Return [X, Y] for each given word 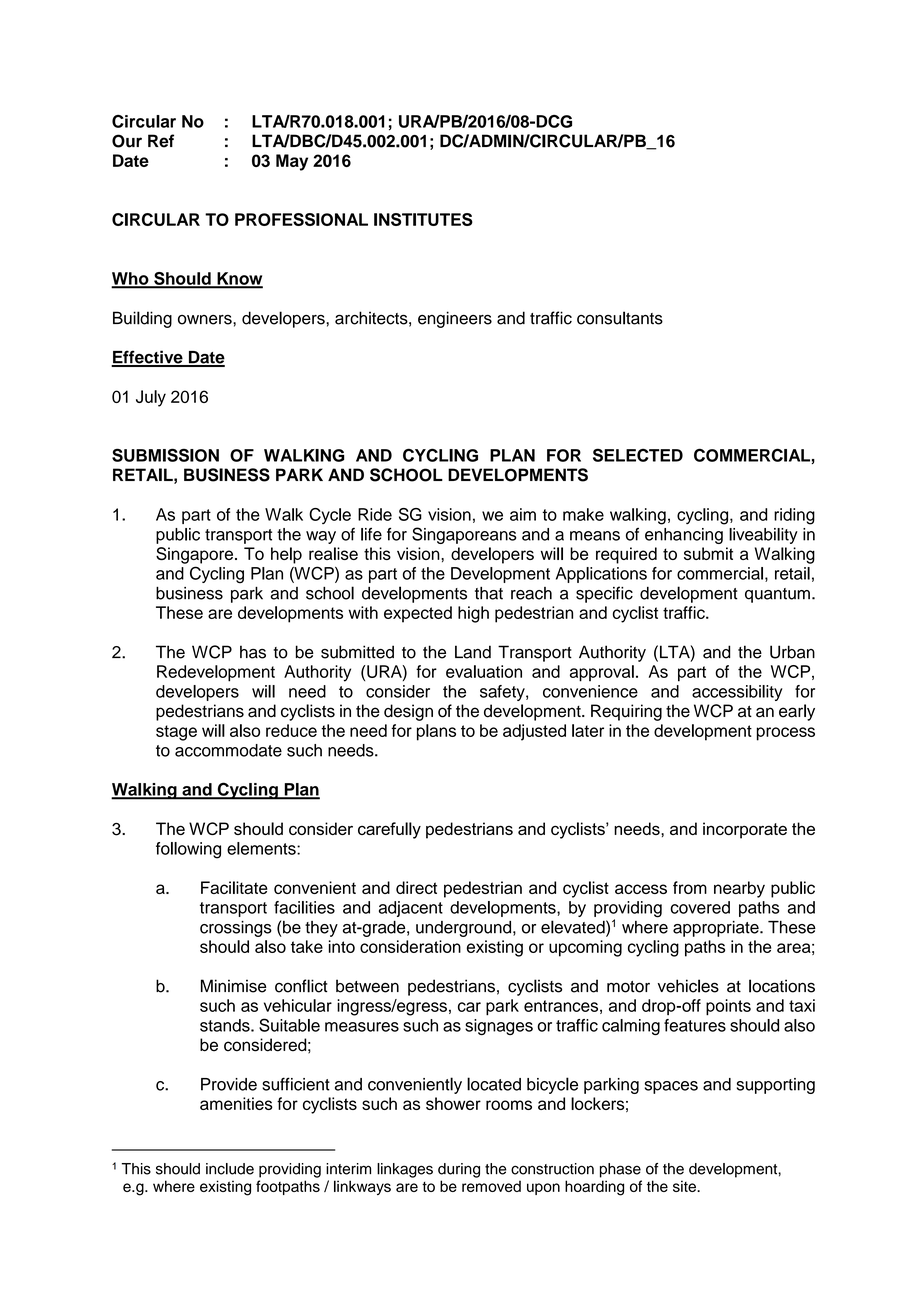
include [230, 1169]
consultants [620, 318]
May [292, 162]
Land [473, 652]
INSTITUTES [423, 219]
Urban [792, 652]
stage [176, 733]
